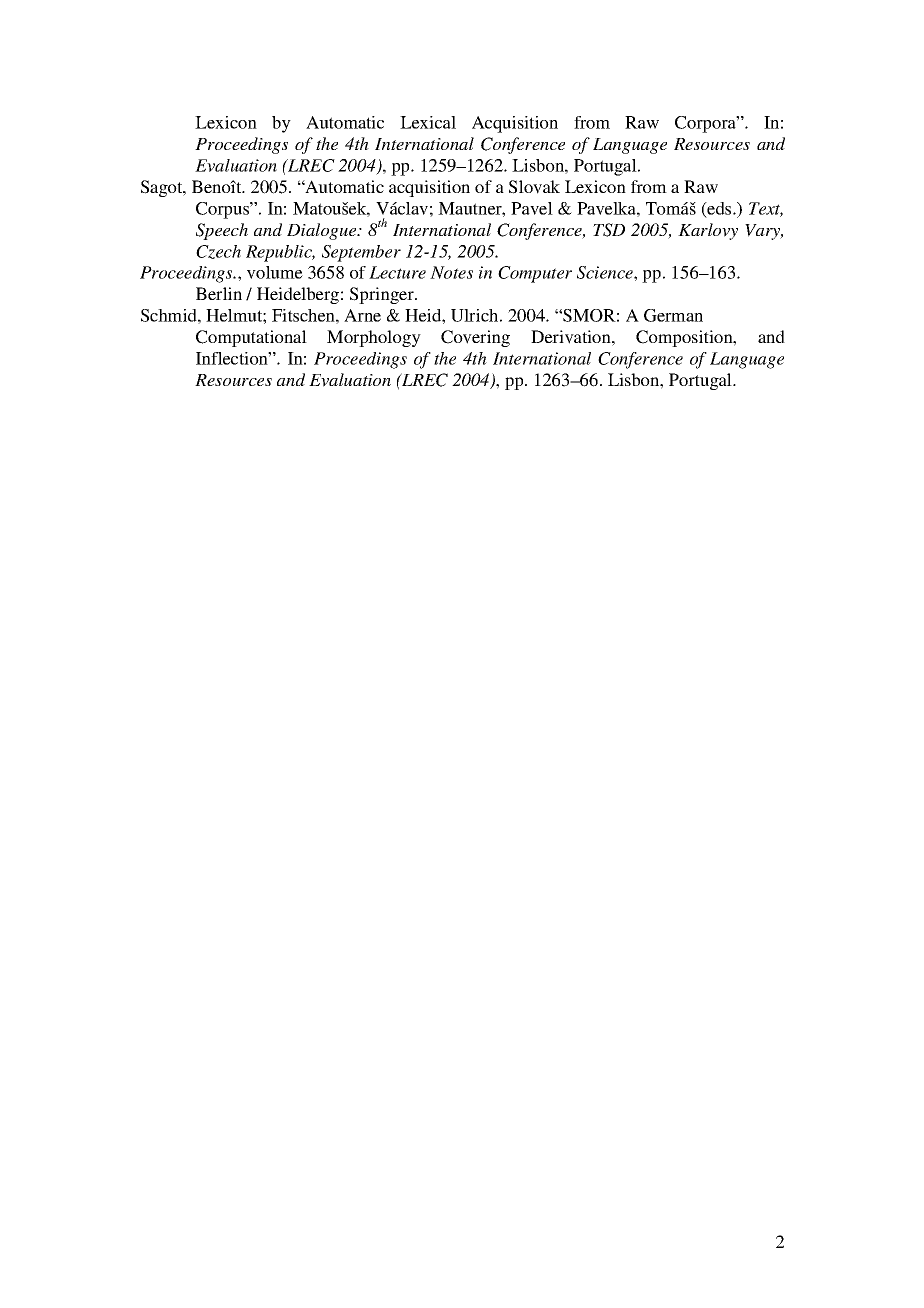  Describe the element at coordinates (534, 187) in the screenshot. I see `Slovak` at that location.
